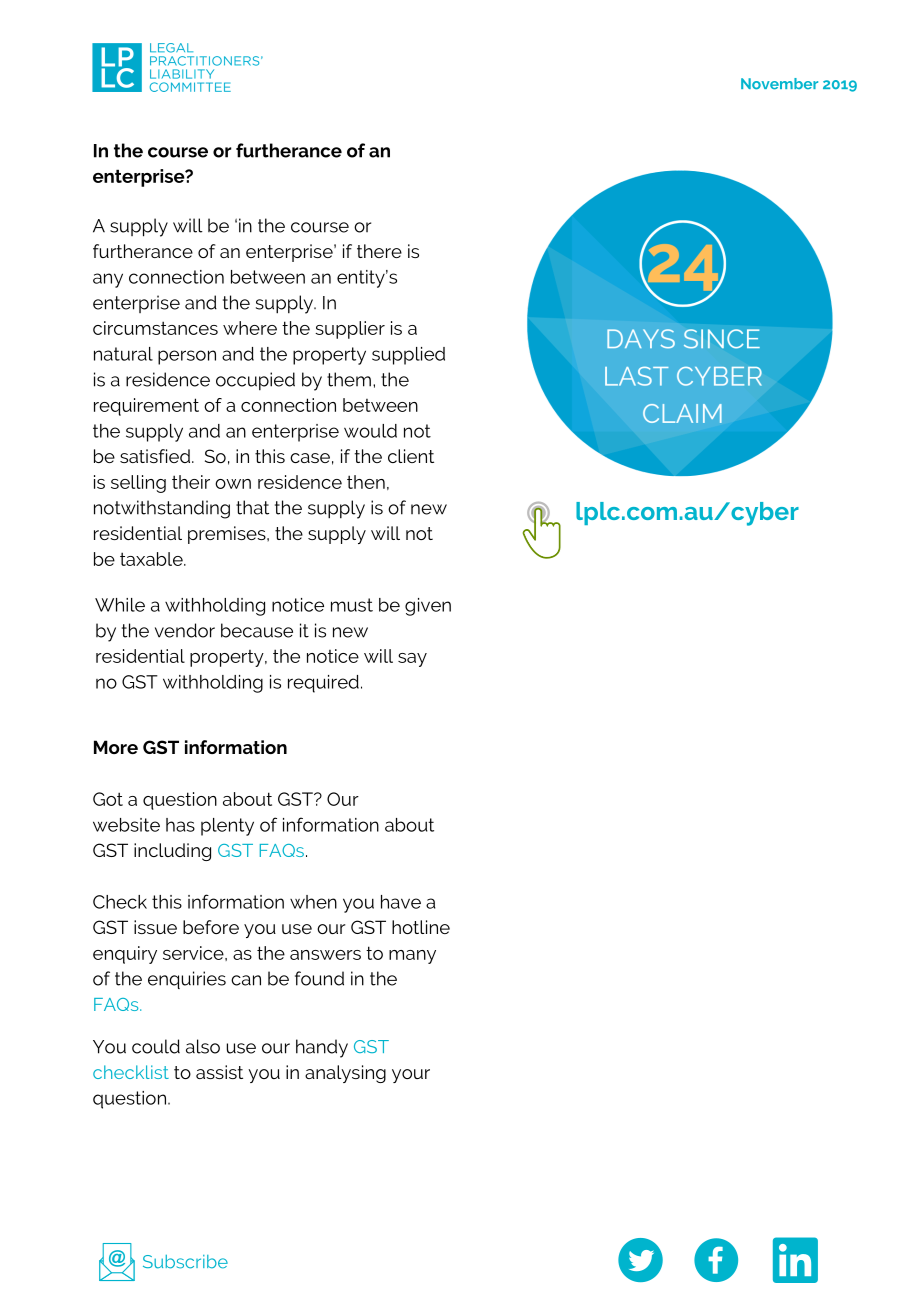 The height and width of the page is (1308, 924). I want to click on your, so click(411, 1076).
